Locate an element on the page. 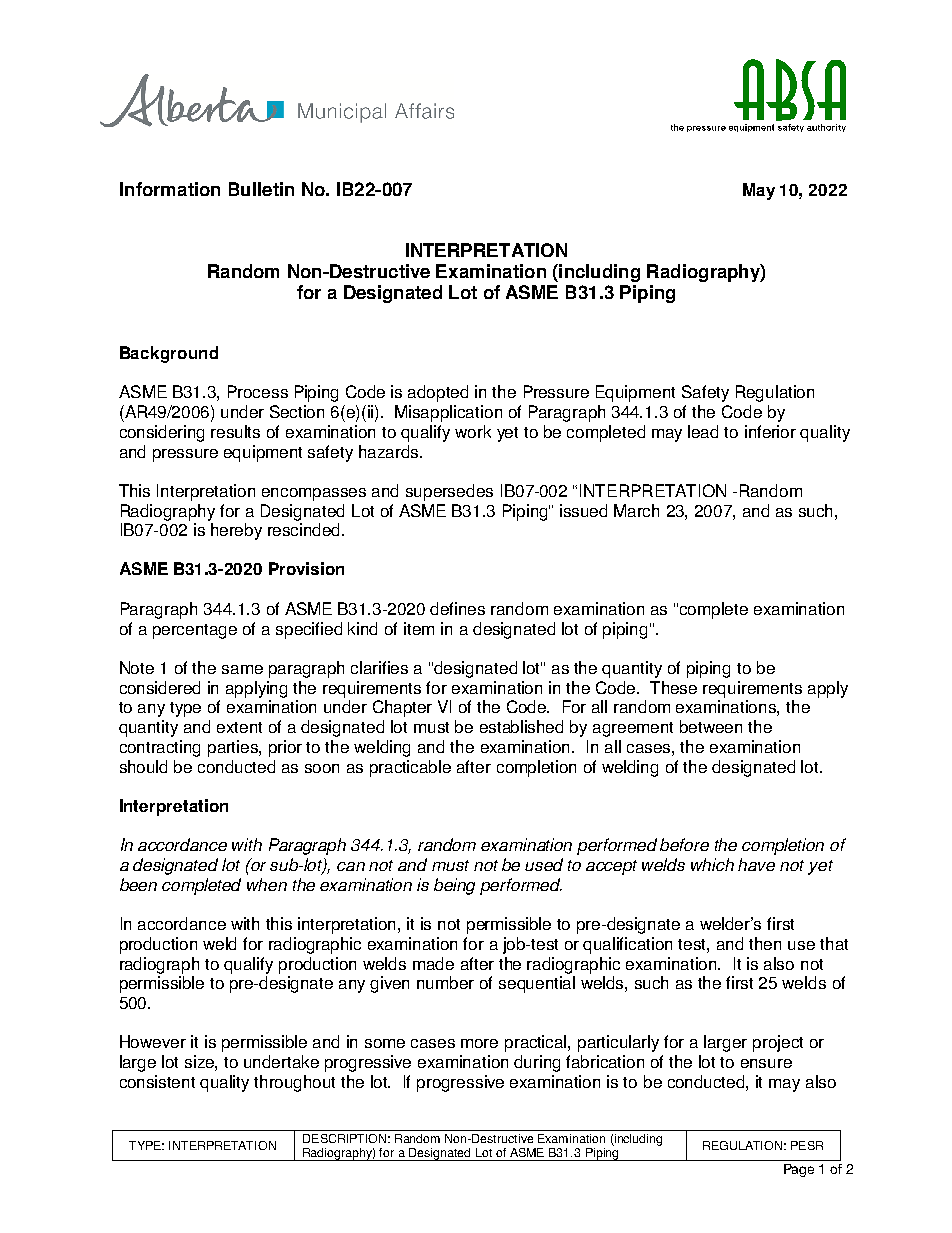 Image resolution: width=952 pixels, height=1233 pixels. consistent is located at coordinates (157, 1081).
